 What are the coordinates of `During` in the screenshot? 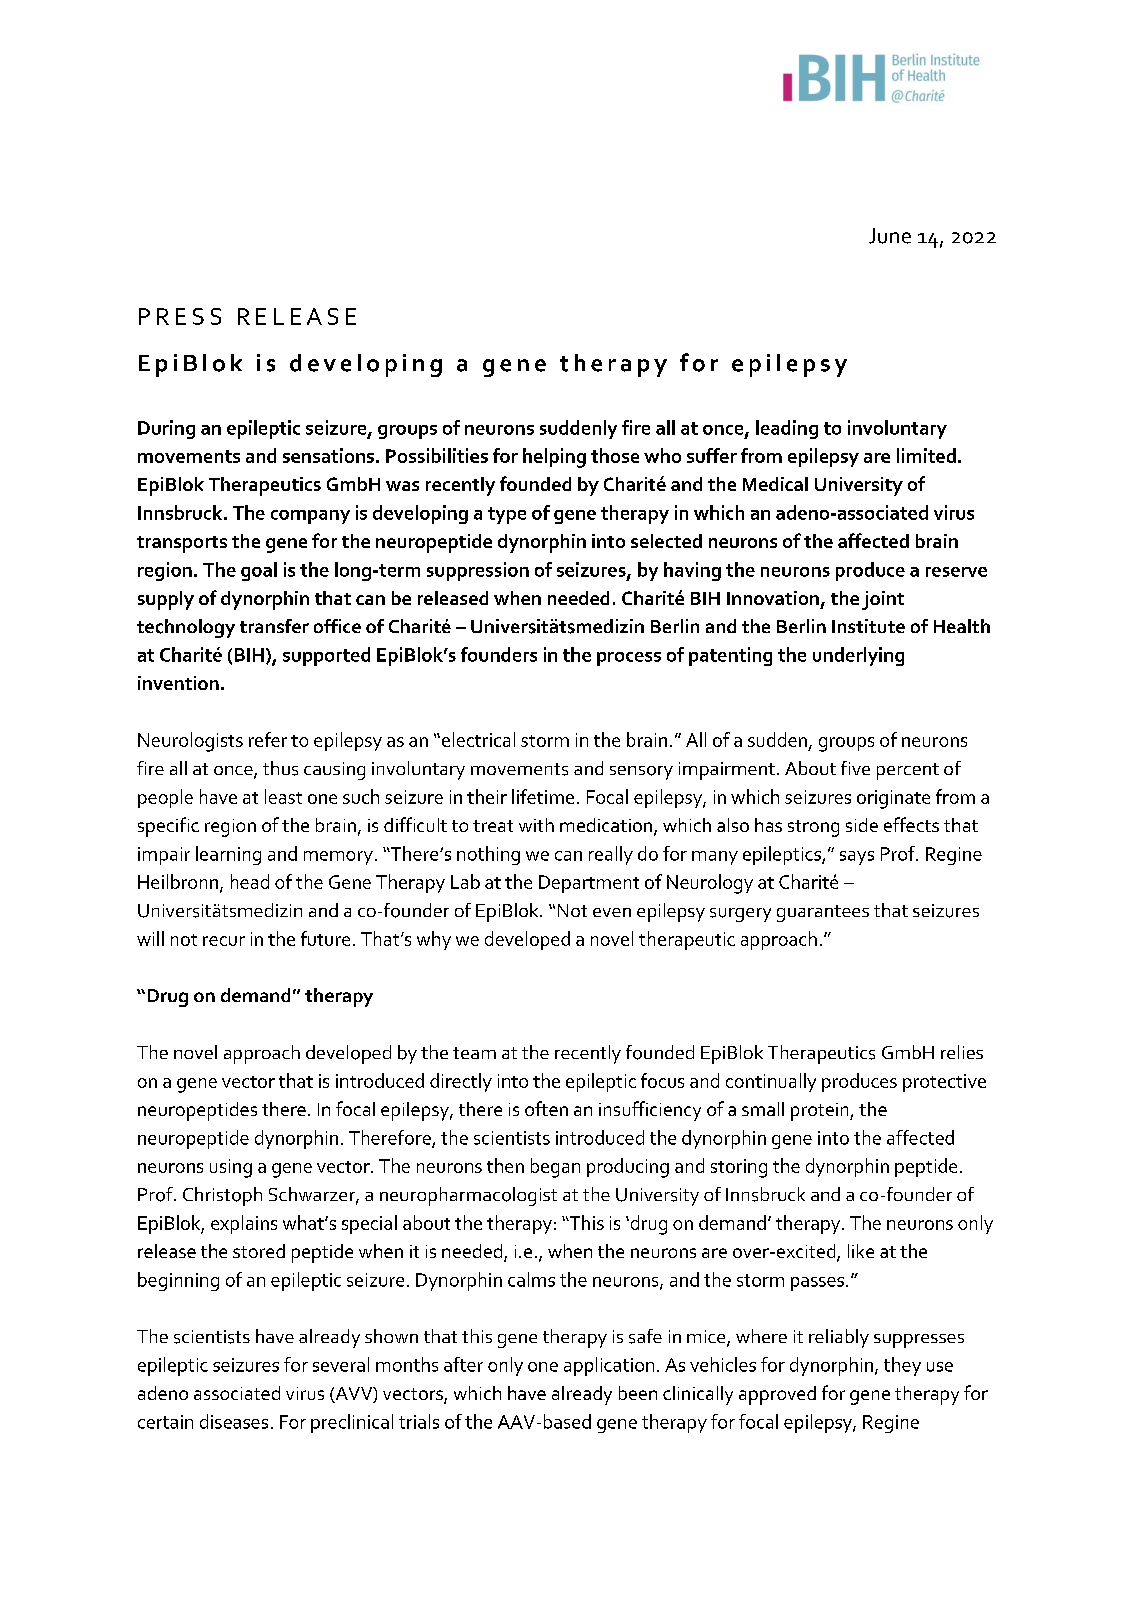 It's located at (166, 429).
